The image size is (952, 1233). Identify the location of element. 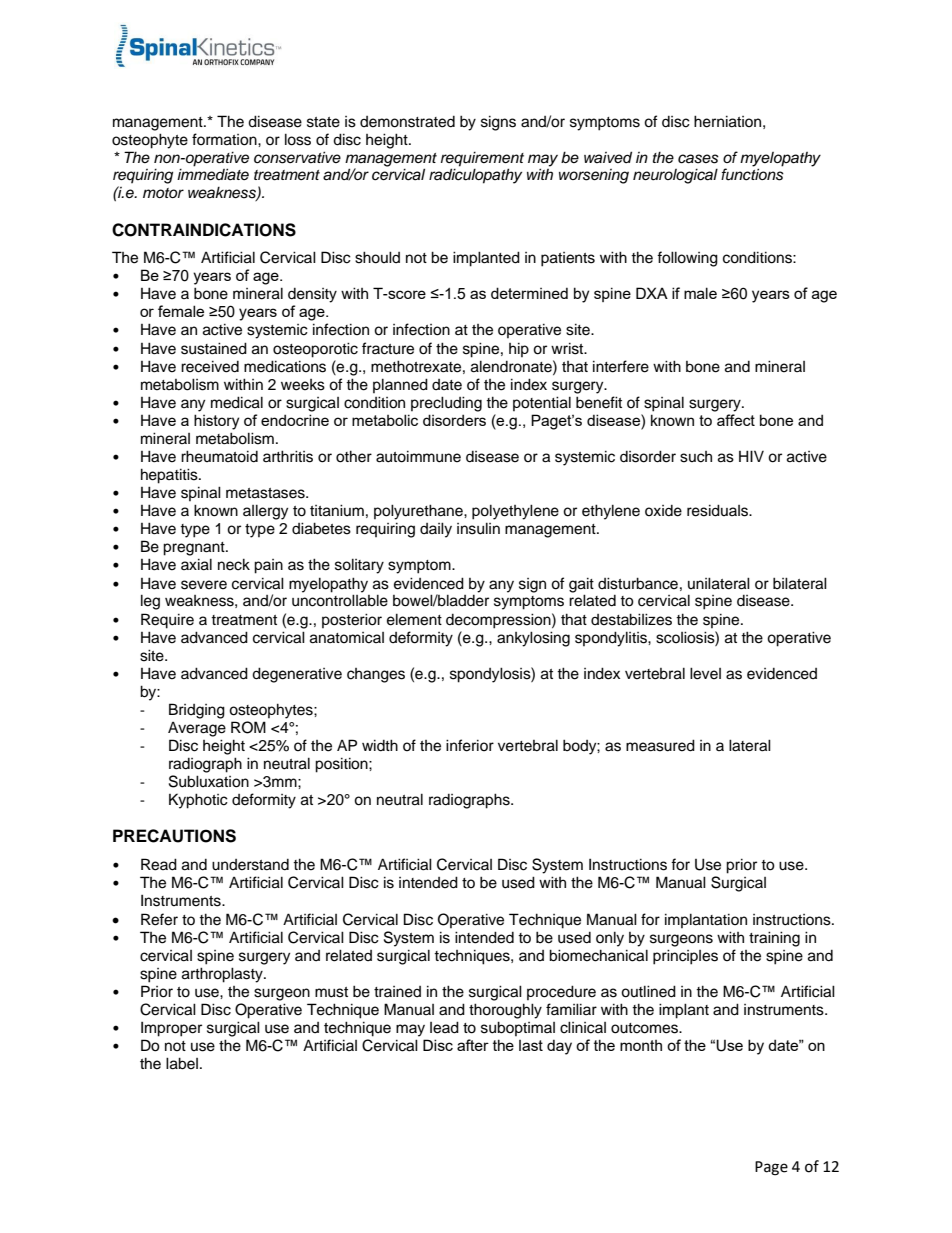
(414, 619).
